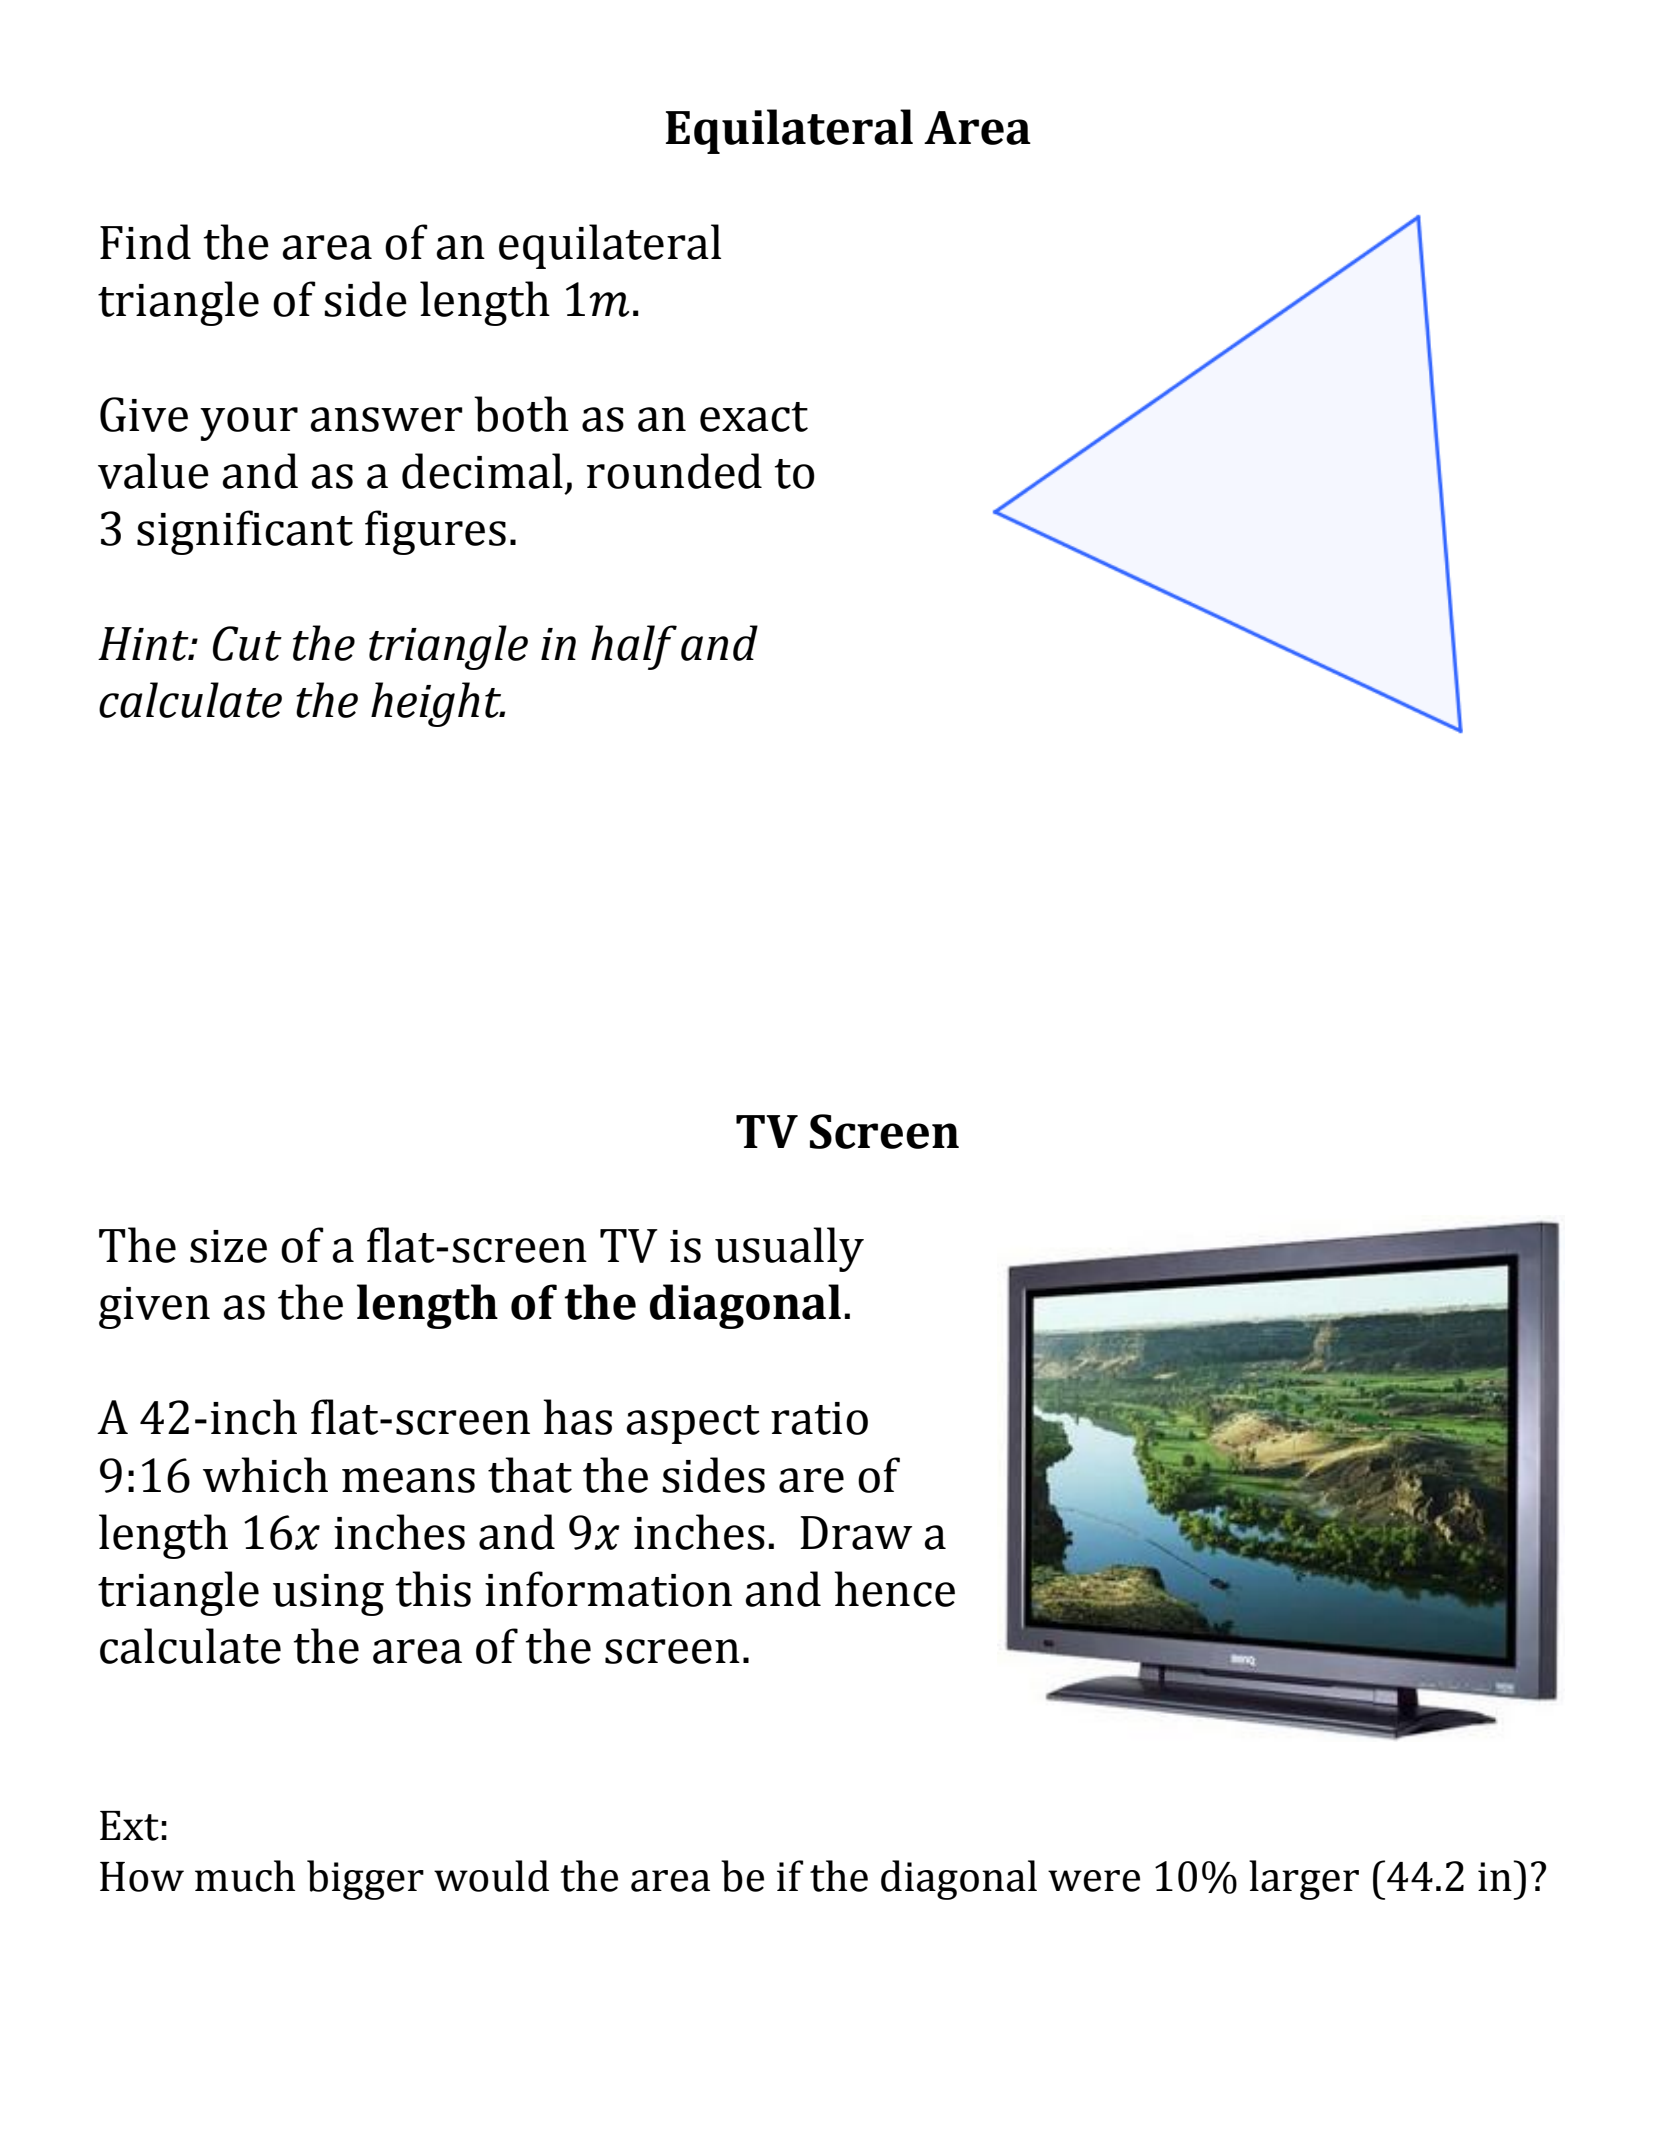 Image resolution: width=1662 pixels, height=2151 pixels. Describe the element at coordinates (245, 1876) in the screenshot. I see `much` at that location.
